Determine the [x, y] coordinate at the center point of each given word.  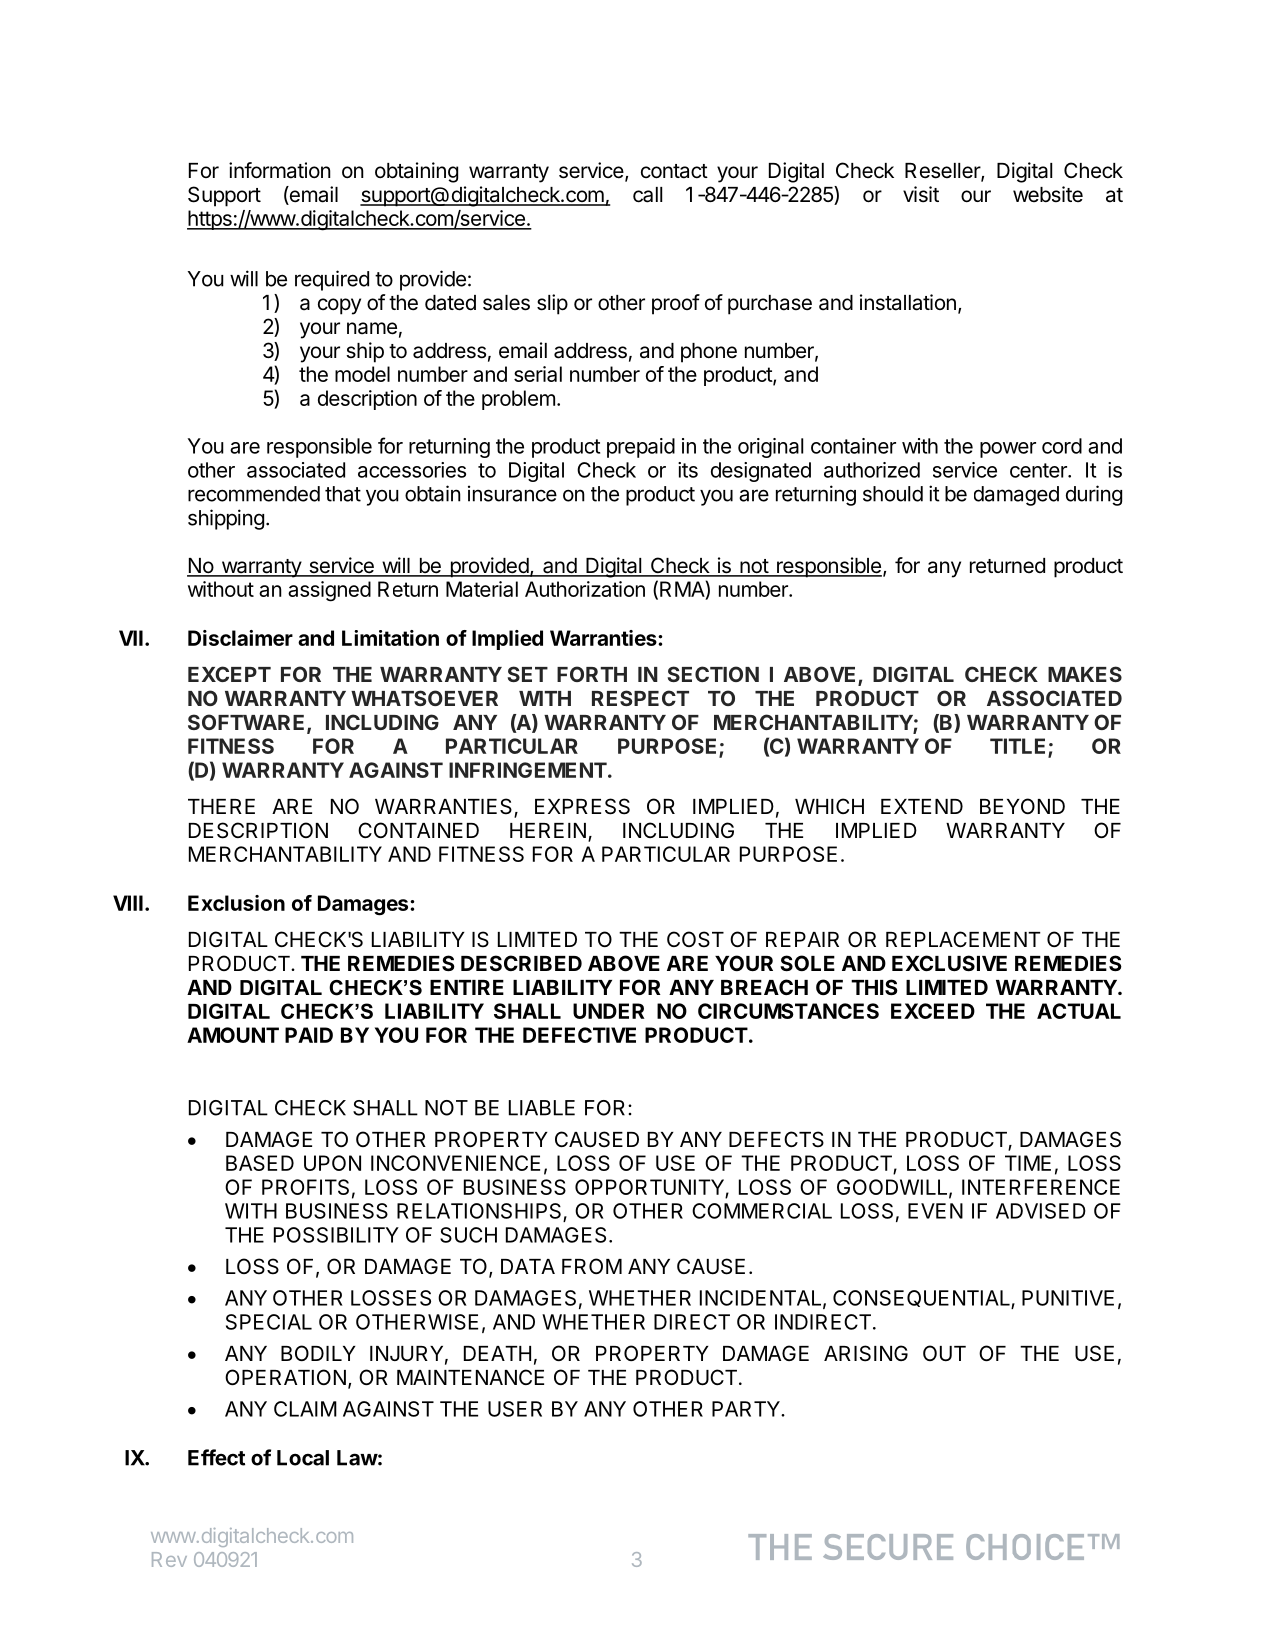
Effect [216, 1457]
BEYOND [1022, 806]
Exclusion [236, 903]
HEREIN [548, 830]
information [280, 170]
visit [921, 194]
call [647, 195]
